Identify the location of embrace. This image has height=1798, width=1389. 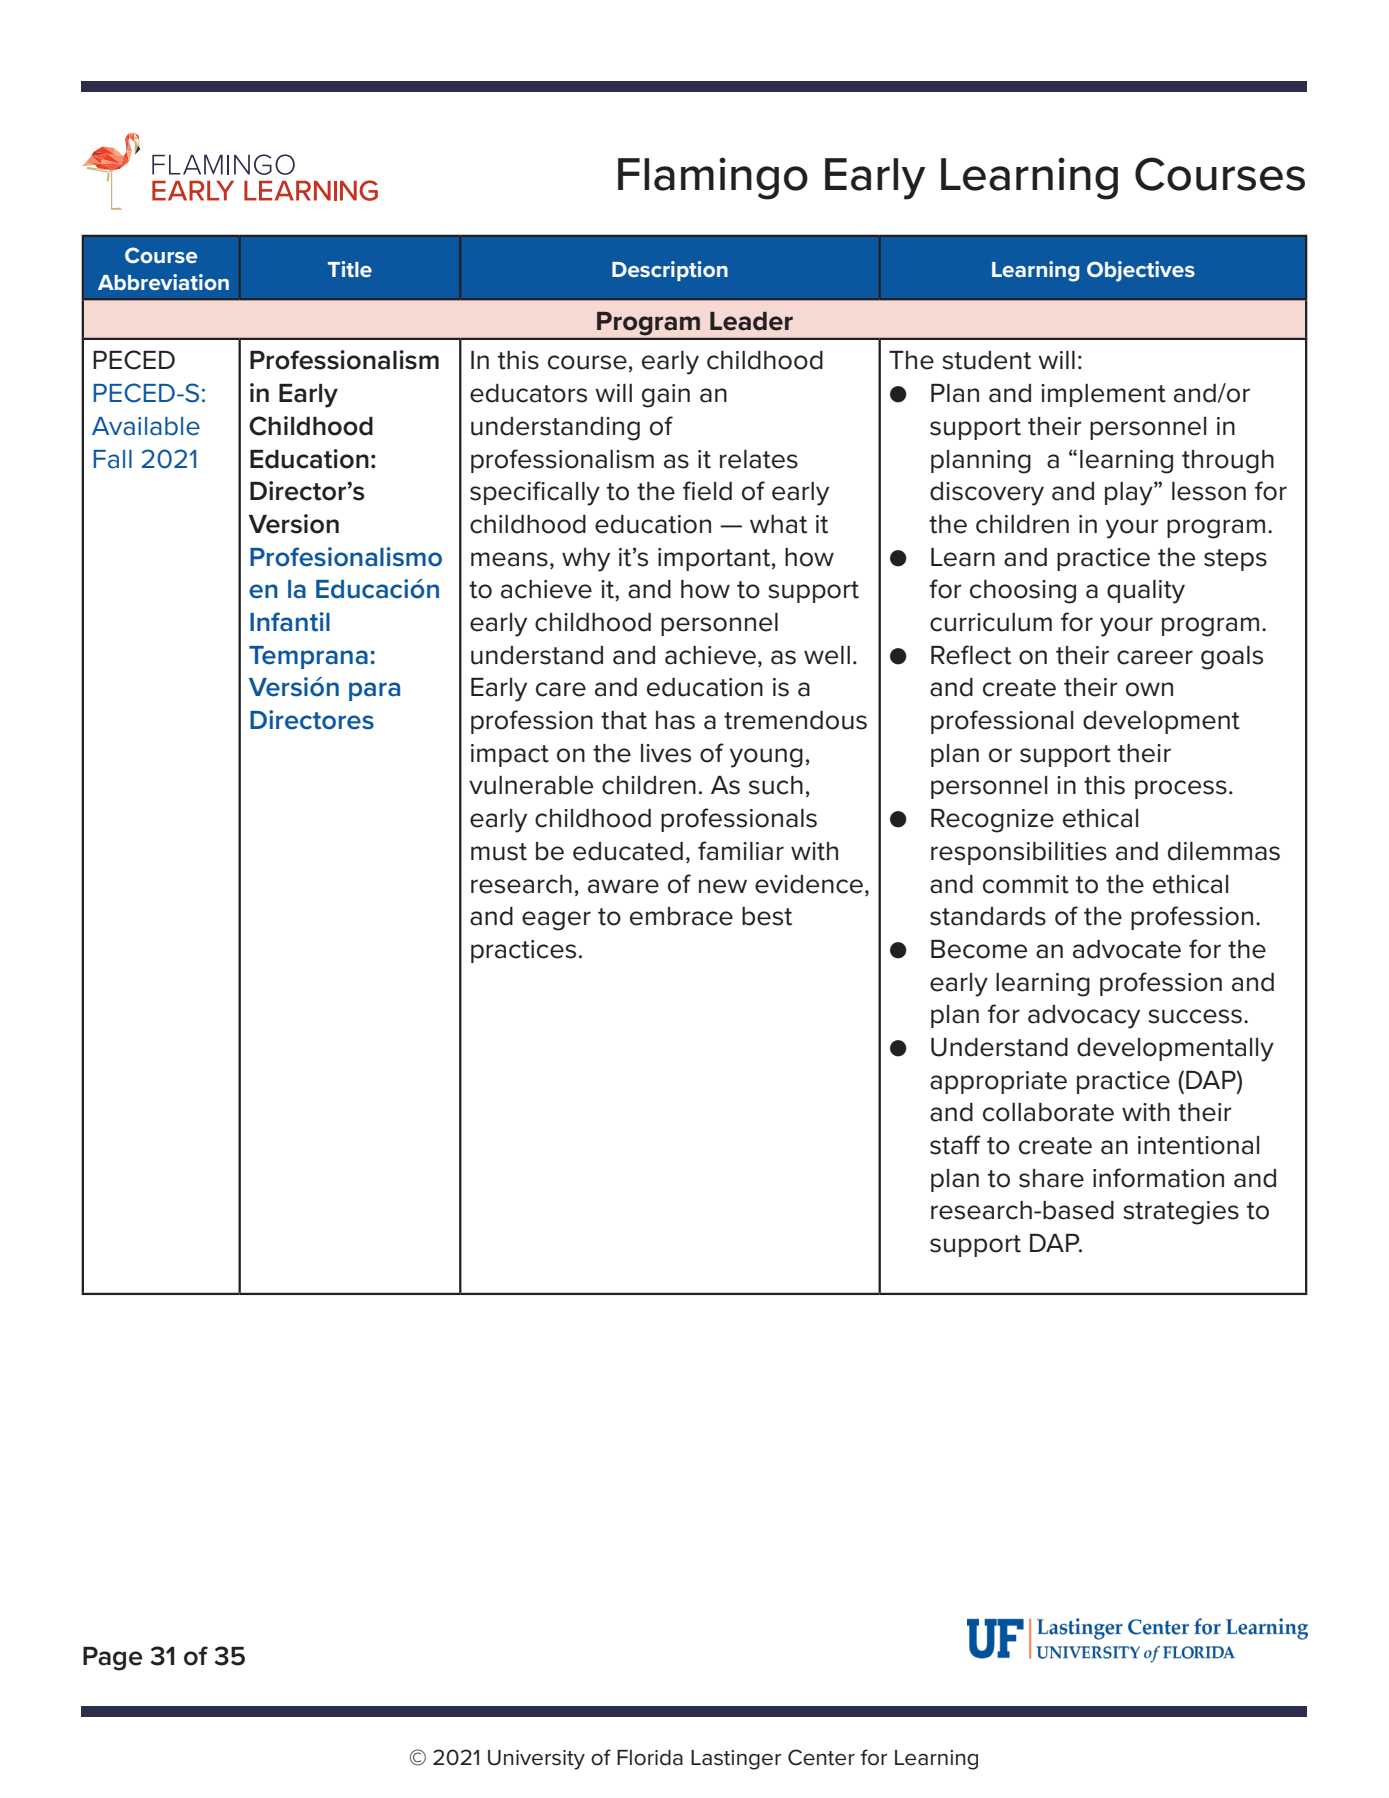
(681, 916).
